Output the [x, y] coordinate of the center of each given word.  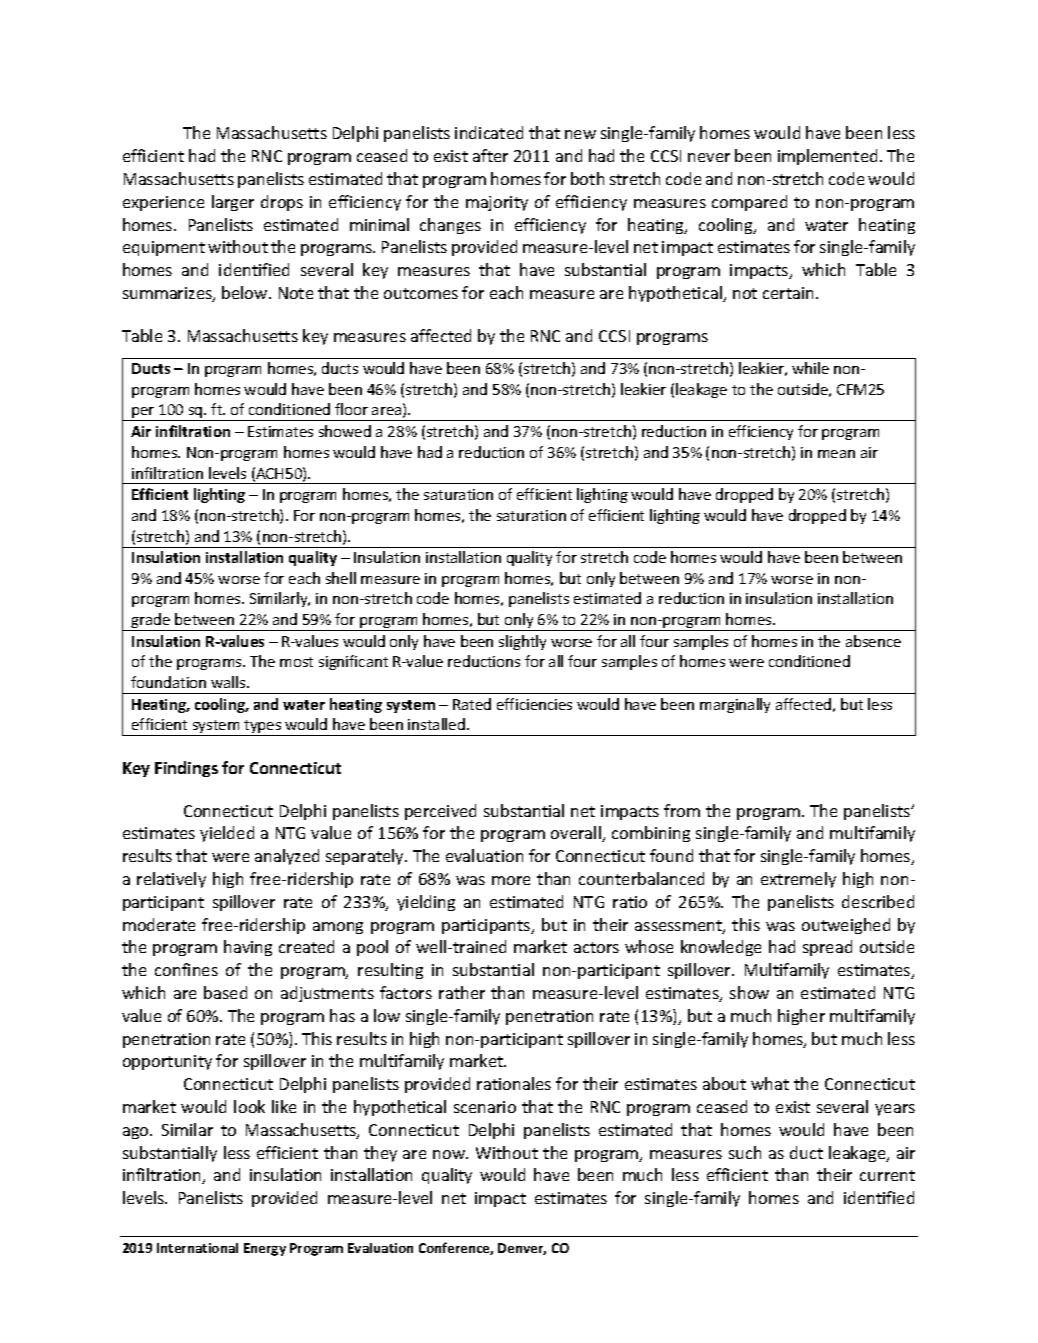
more [511, 880]
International [197, 1248]
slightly [522, 642]
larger [233, 203]
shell [341, 578]
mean [836, 454]
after [490, 155]
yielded [227, 834]
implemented [827, 157]
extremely [798, 880]
